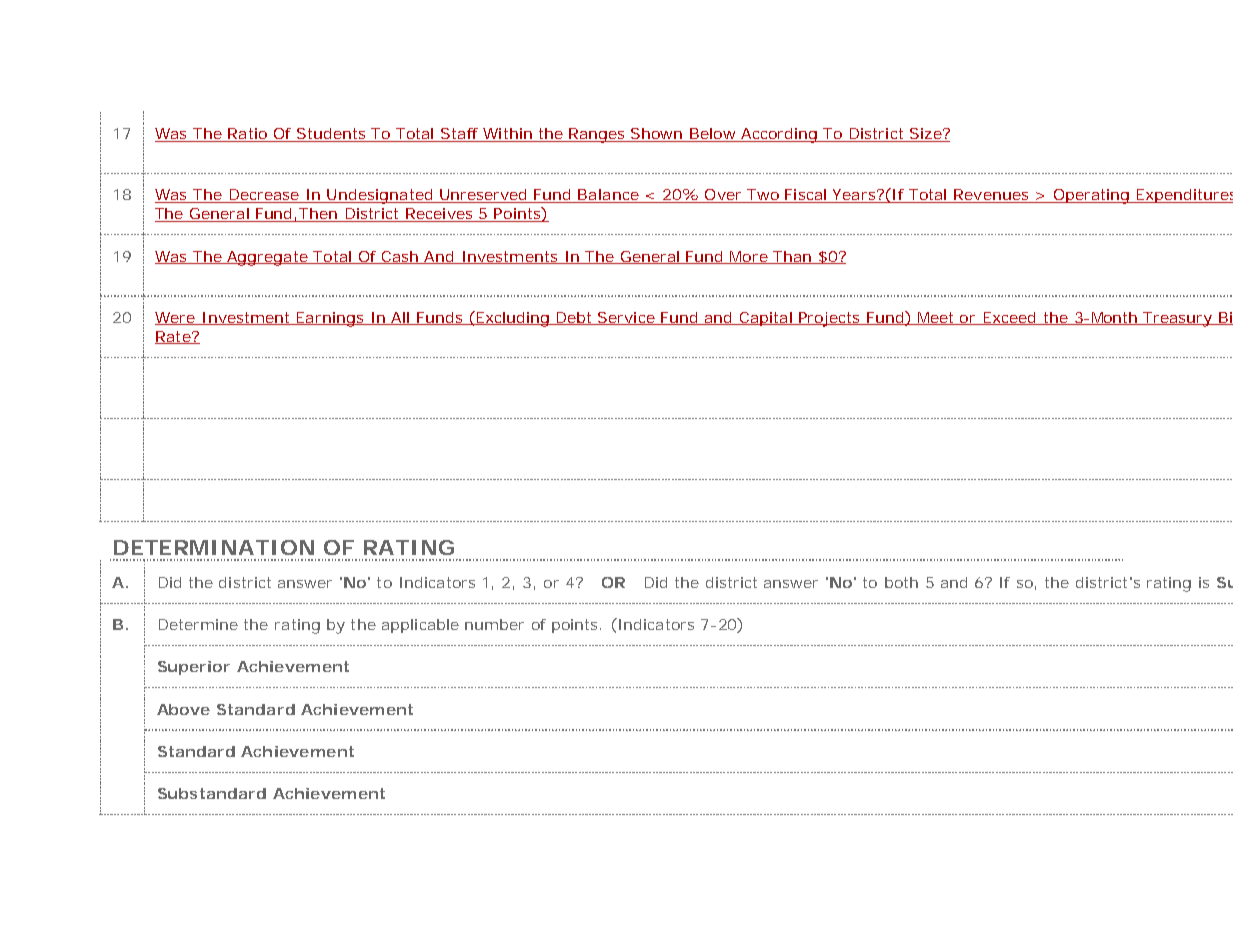 The image size is (1233, 952). Describe the element at coordinates (183, 709) in the page. I see `Above` at that location.
